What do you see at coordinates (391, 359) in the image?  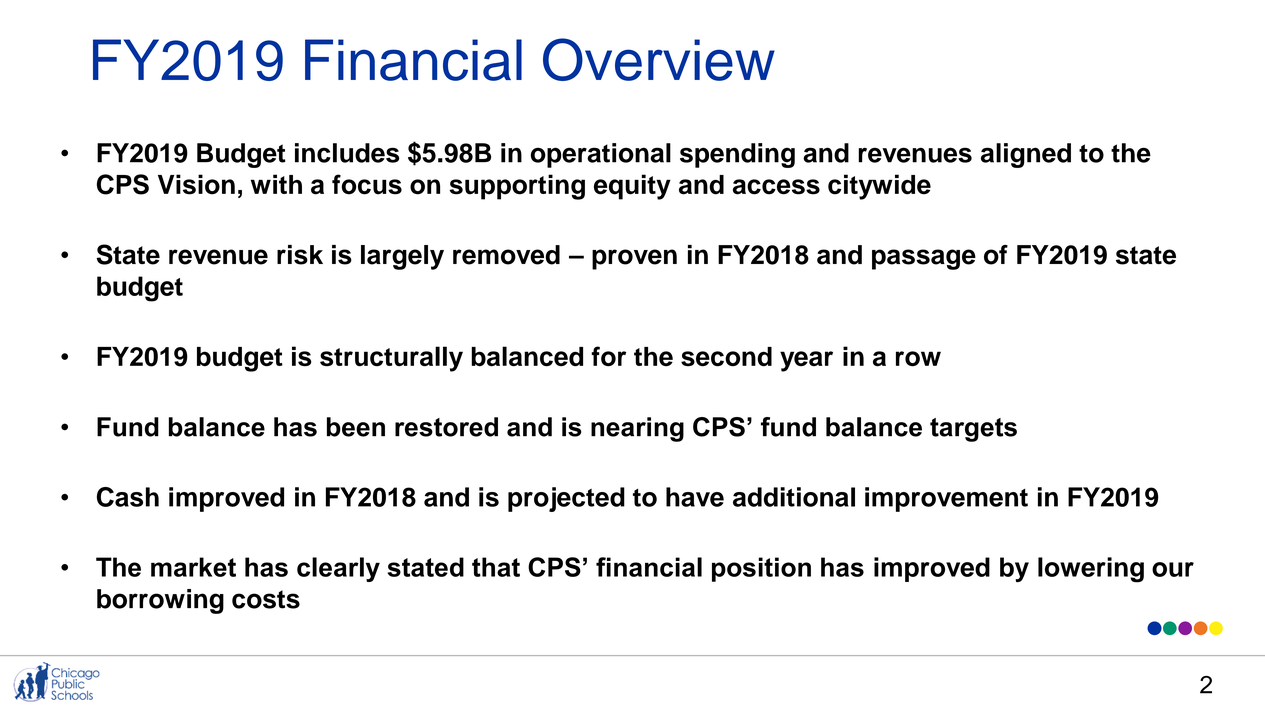 I see `structurally` at bounding box center [391, 359].
